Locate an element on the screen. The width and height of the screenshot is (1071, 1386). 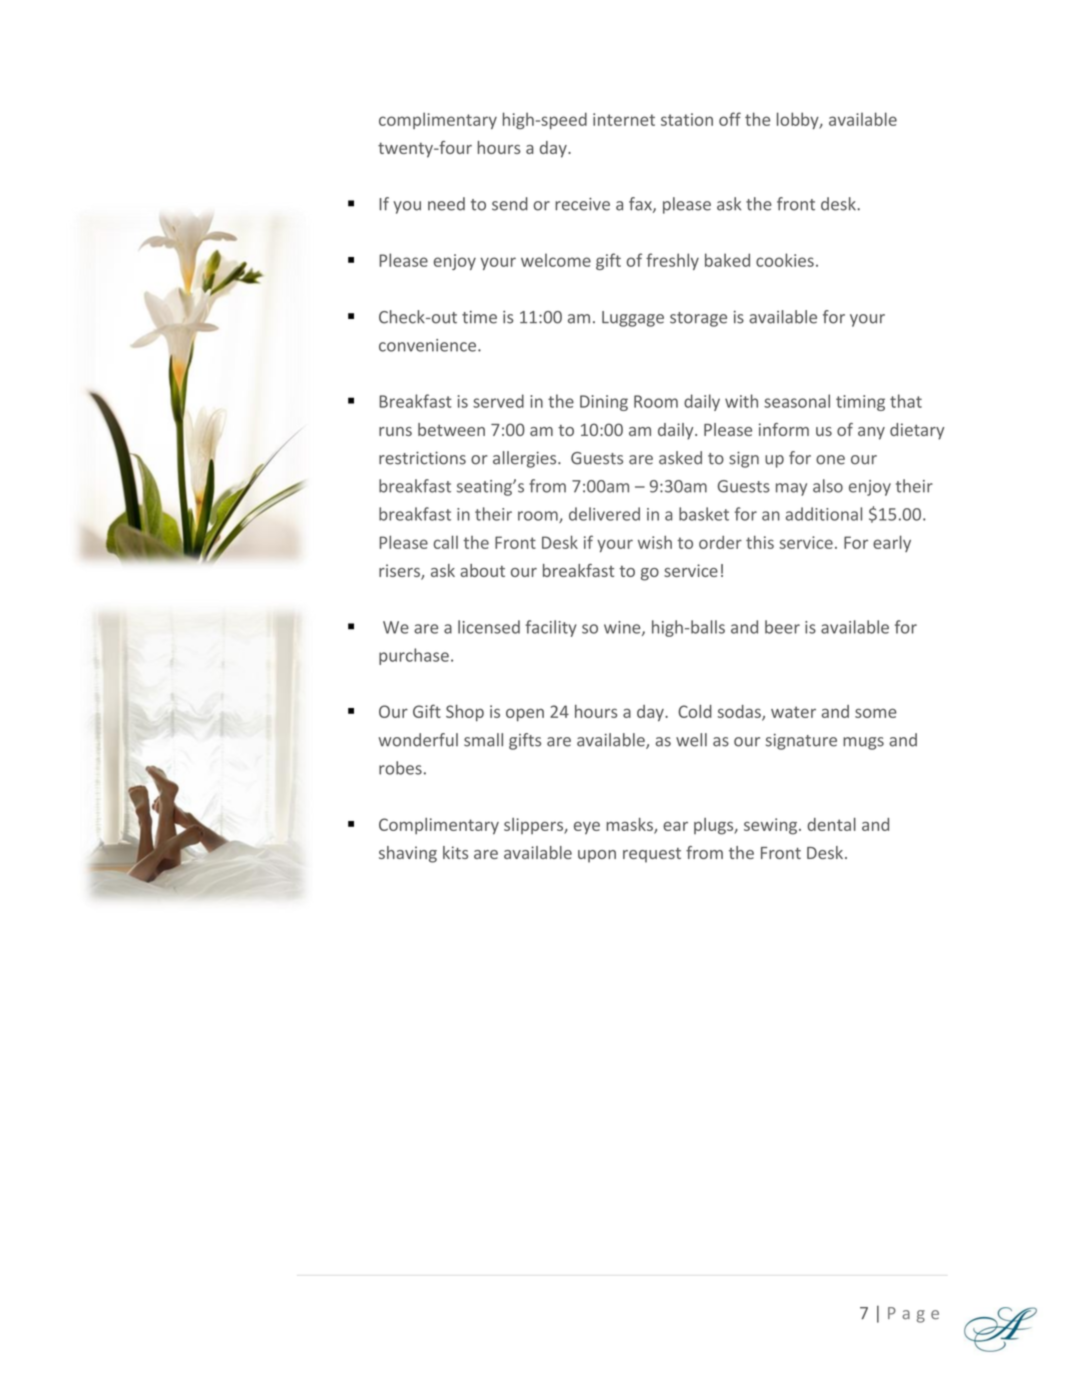
restrictions is located at coordinates (422, 458).
